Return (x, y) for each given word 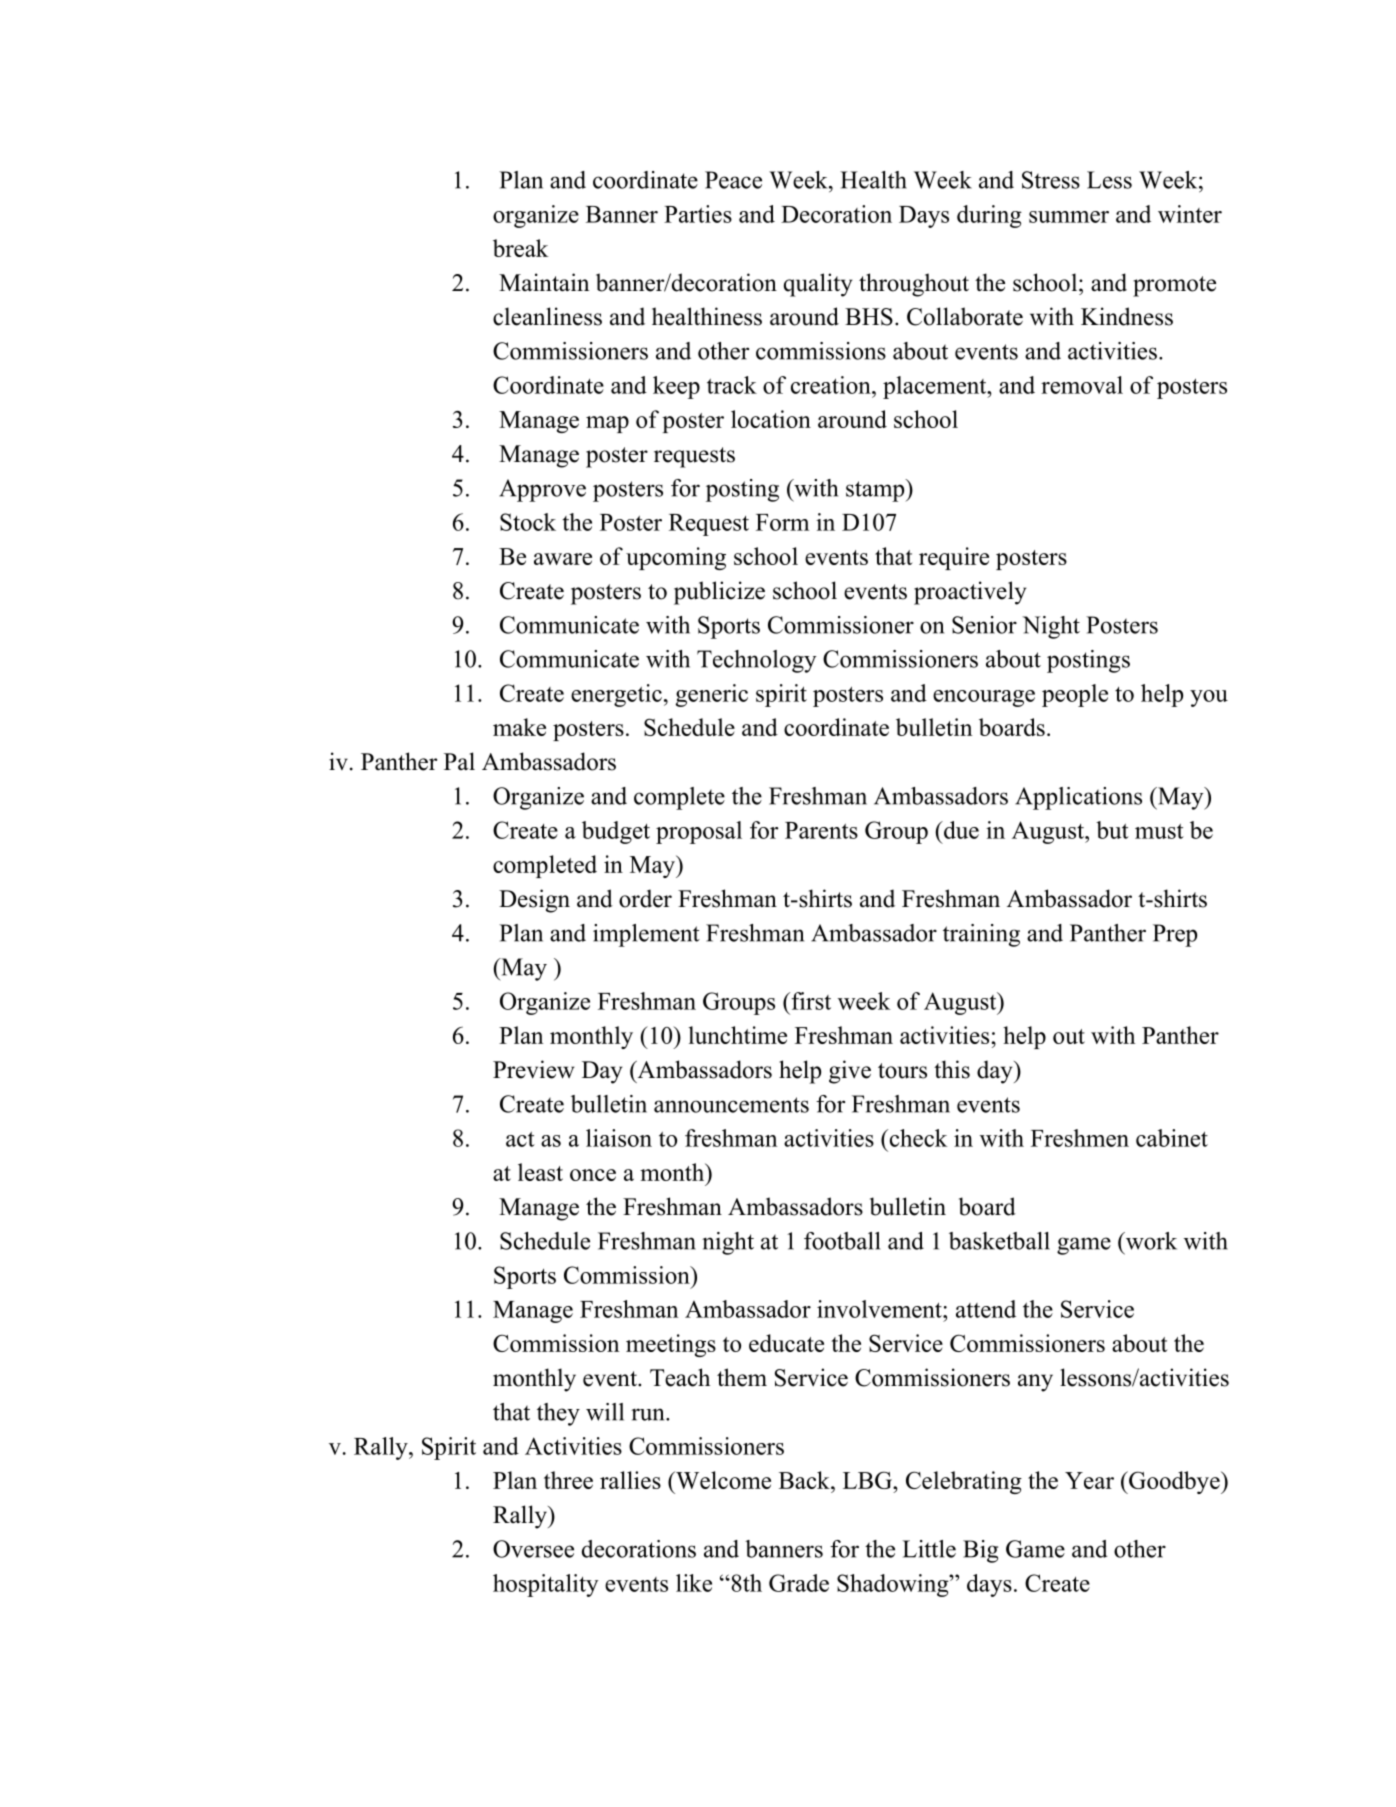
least (540, 1172)
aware (563, 559)
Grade (799, 1583)
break (521, 248)
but (1112, 830)
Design (534, 901)
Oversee (533, 1549)
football (842, 1241)
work (1150, 1241)
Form (782, 522)
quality (818, 285)
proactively (970, 593)
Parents (821, 830)
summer (1069, 217)
